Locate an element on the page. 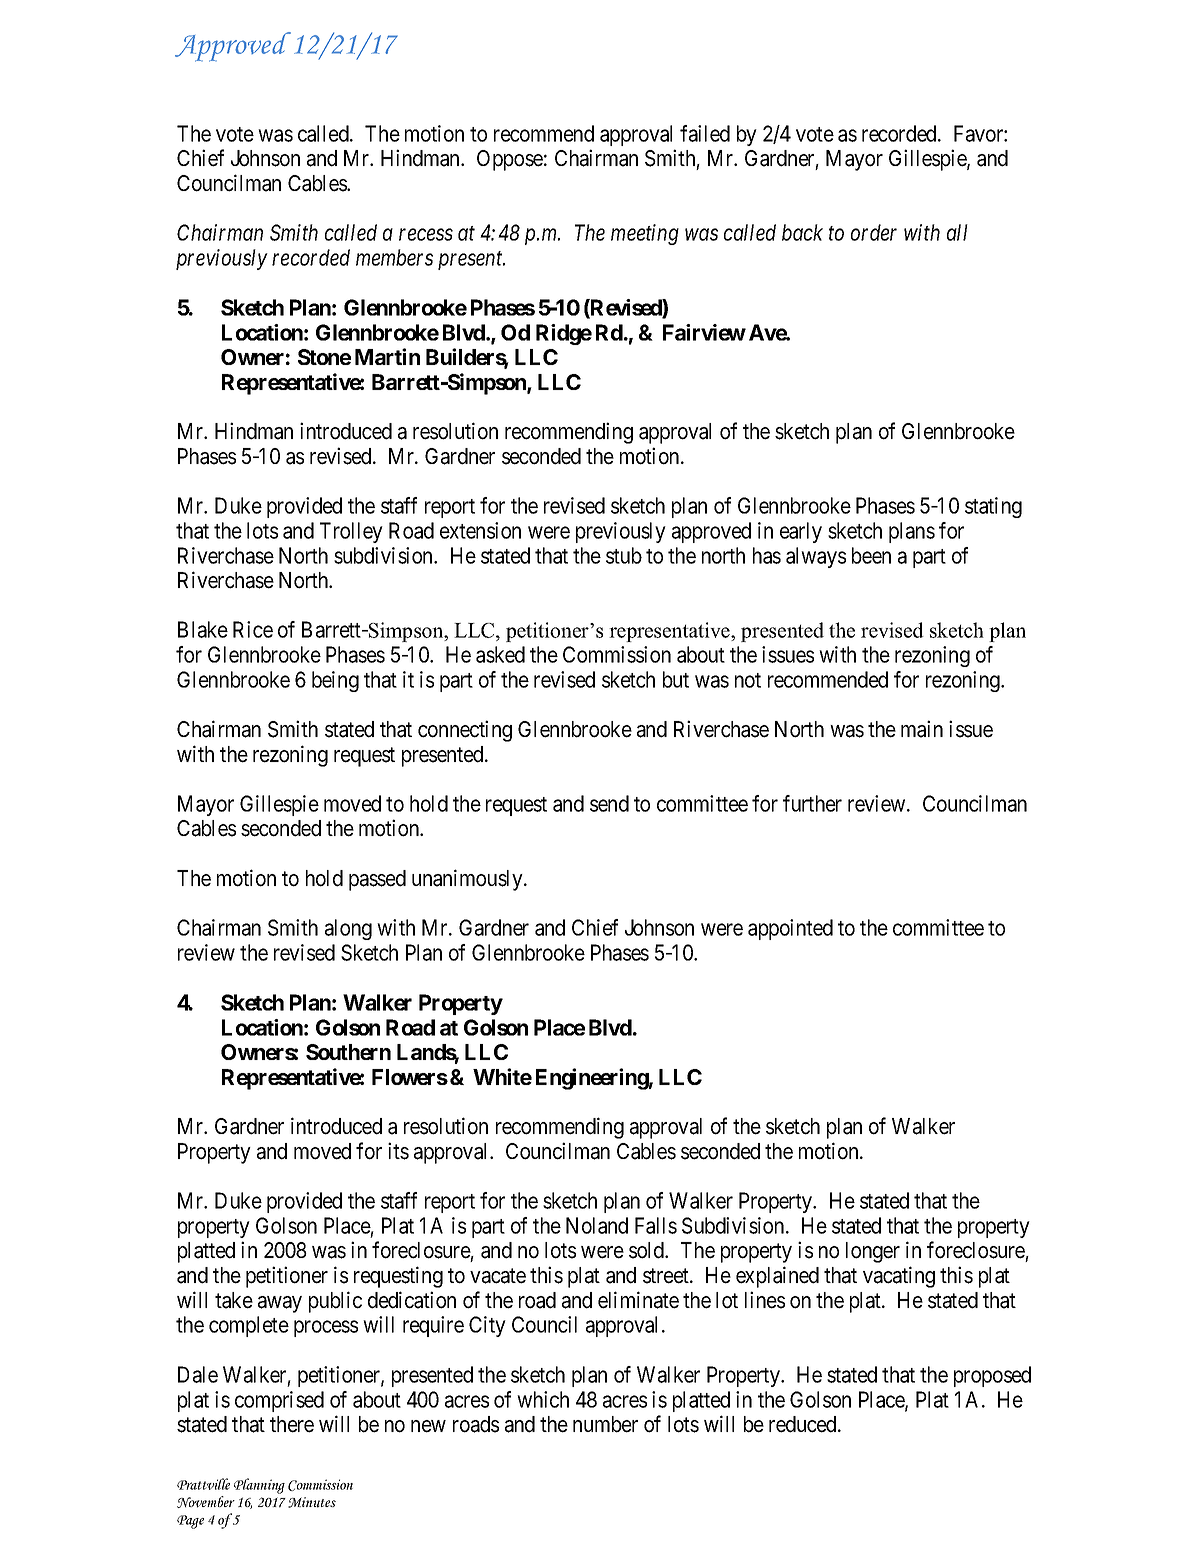 This document has width=1201, height=1554. order is located at coordinates (874, 232).
